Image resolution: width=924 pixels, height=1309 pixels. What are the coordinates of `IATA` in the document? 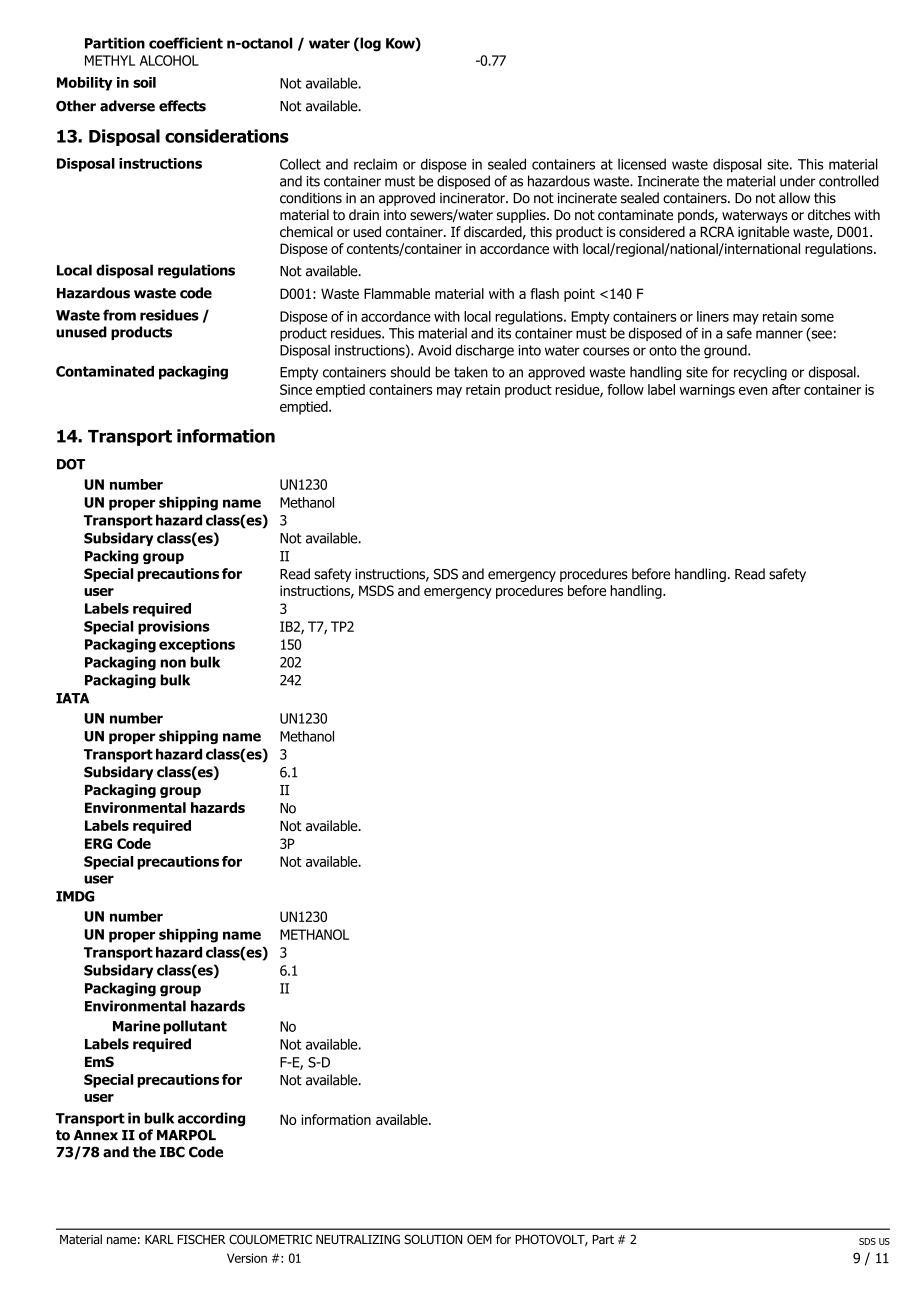 It's located at (72, 698).
